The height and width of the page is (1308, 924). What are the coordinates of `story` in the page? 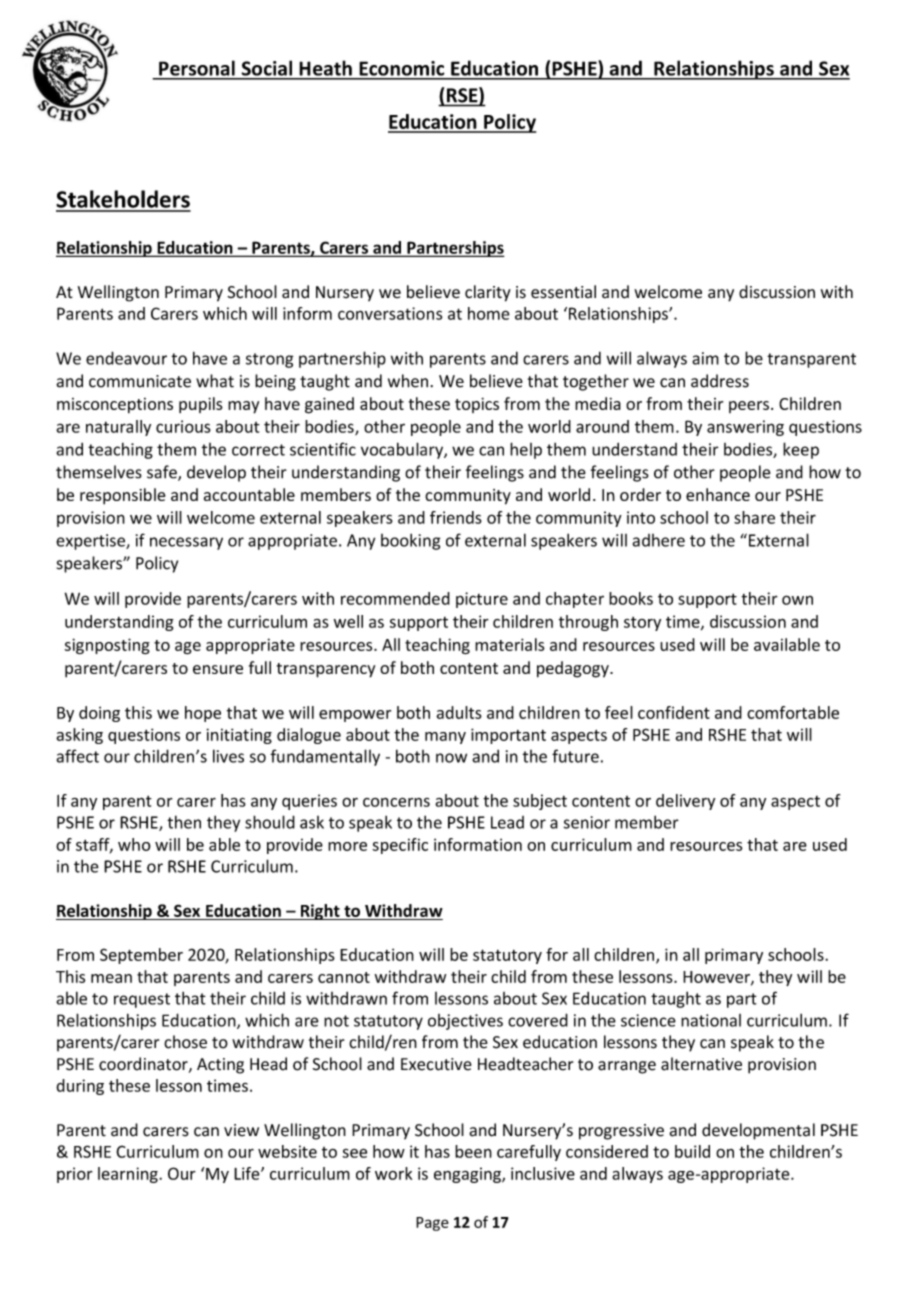 It's located at (642, 624).
